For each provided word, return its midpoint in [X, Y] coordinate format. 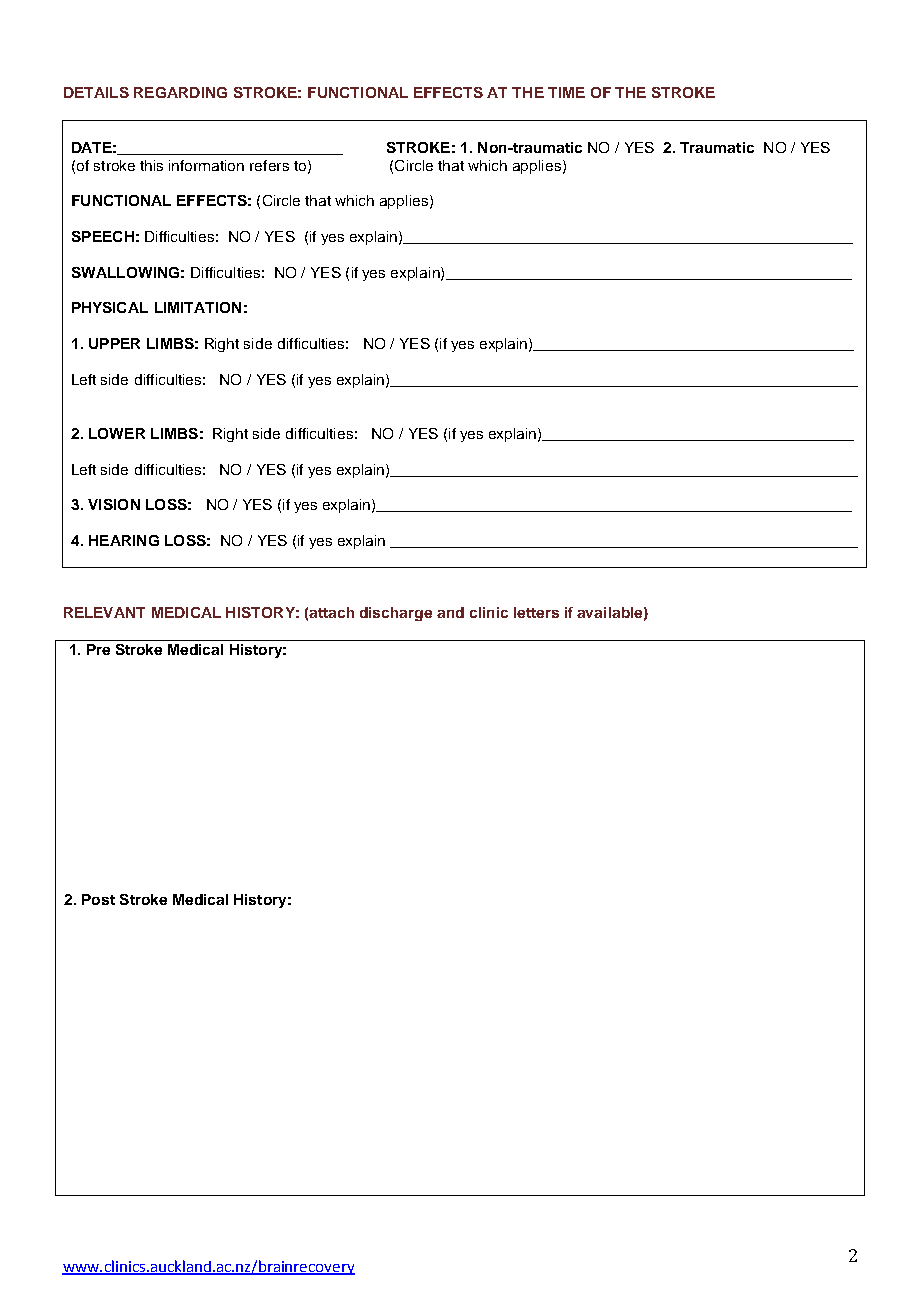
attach [331, 612]
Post [98, 899]
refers [269, 165]
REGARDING [180, 92]
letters [536, 612]
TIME [566, 92]
